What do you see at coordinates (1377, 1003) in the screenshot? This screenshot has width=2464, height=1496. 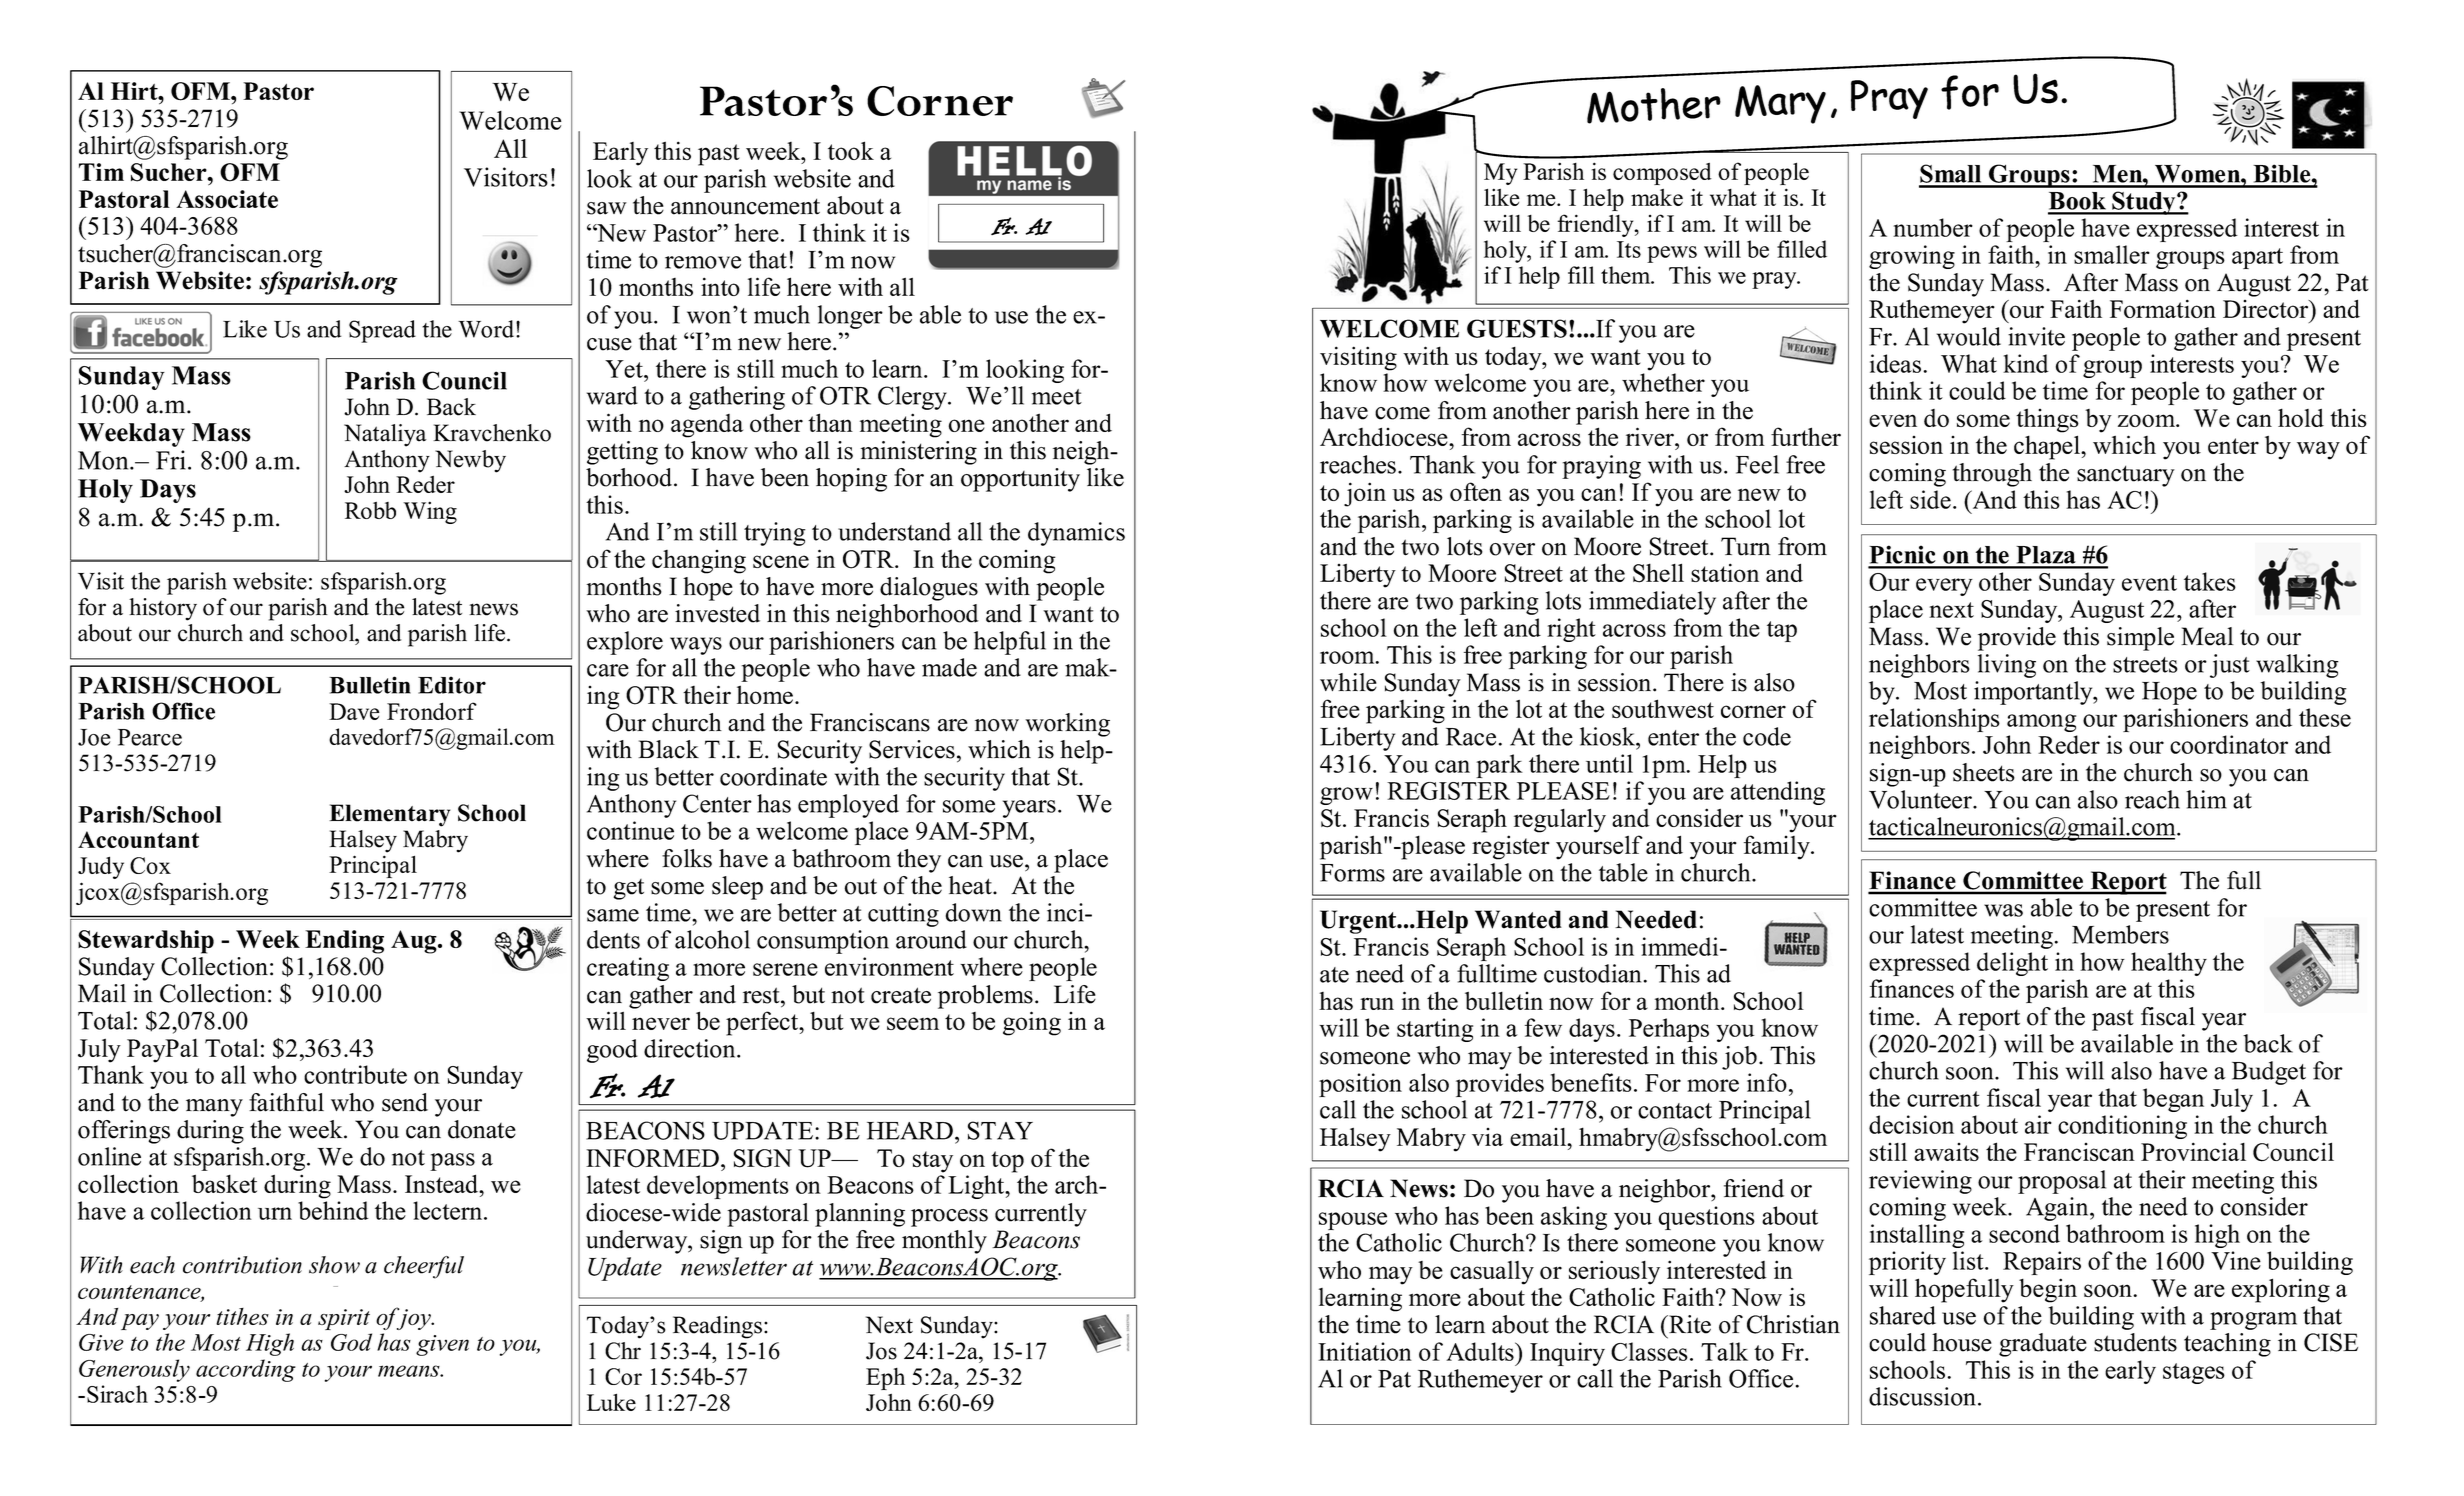 I see `run` at bounding box center [1377, 1003].
